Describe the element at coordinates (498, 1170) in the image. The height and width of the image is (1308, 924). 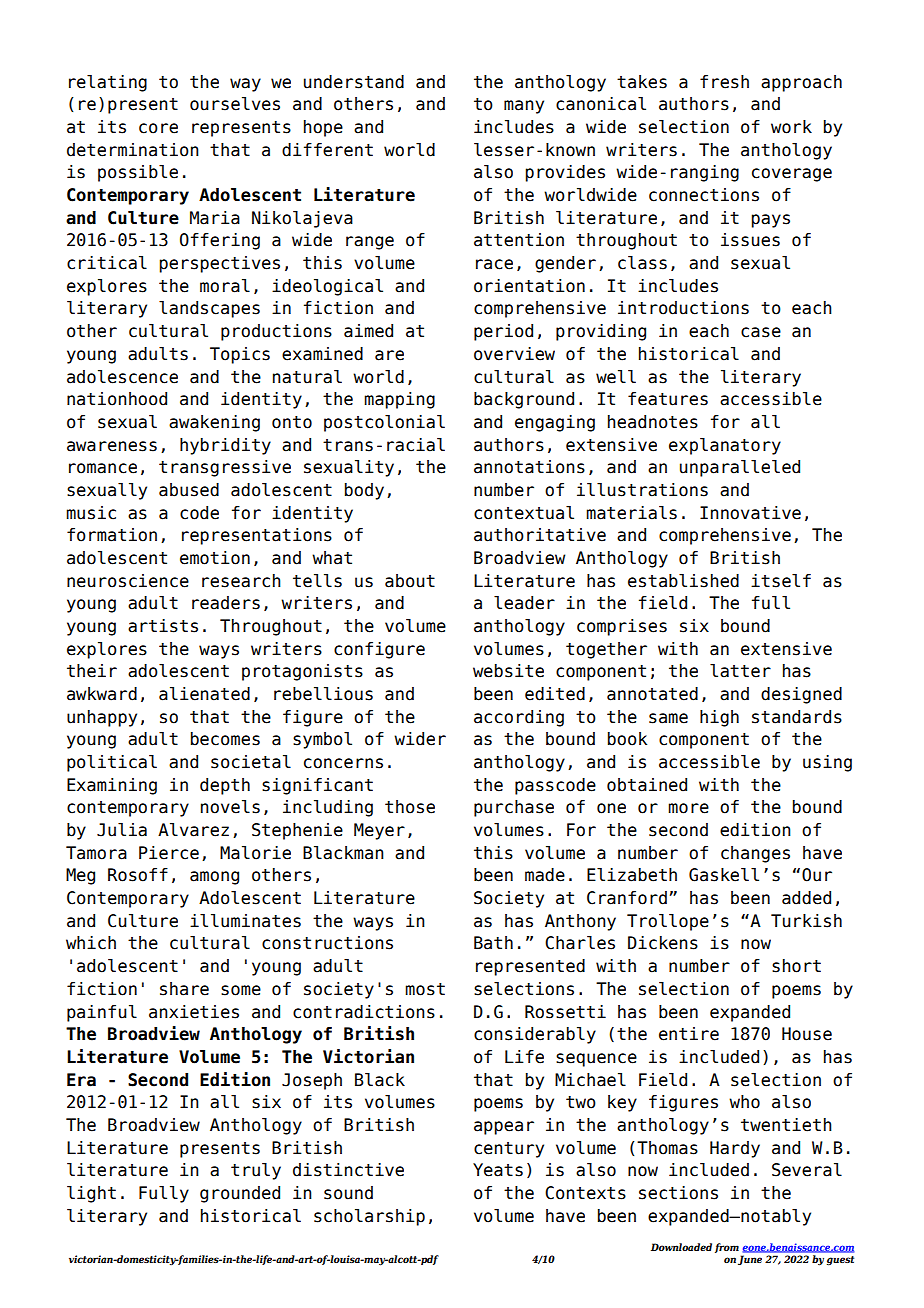
I see `Yeats` at that location.
